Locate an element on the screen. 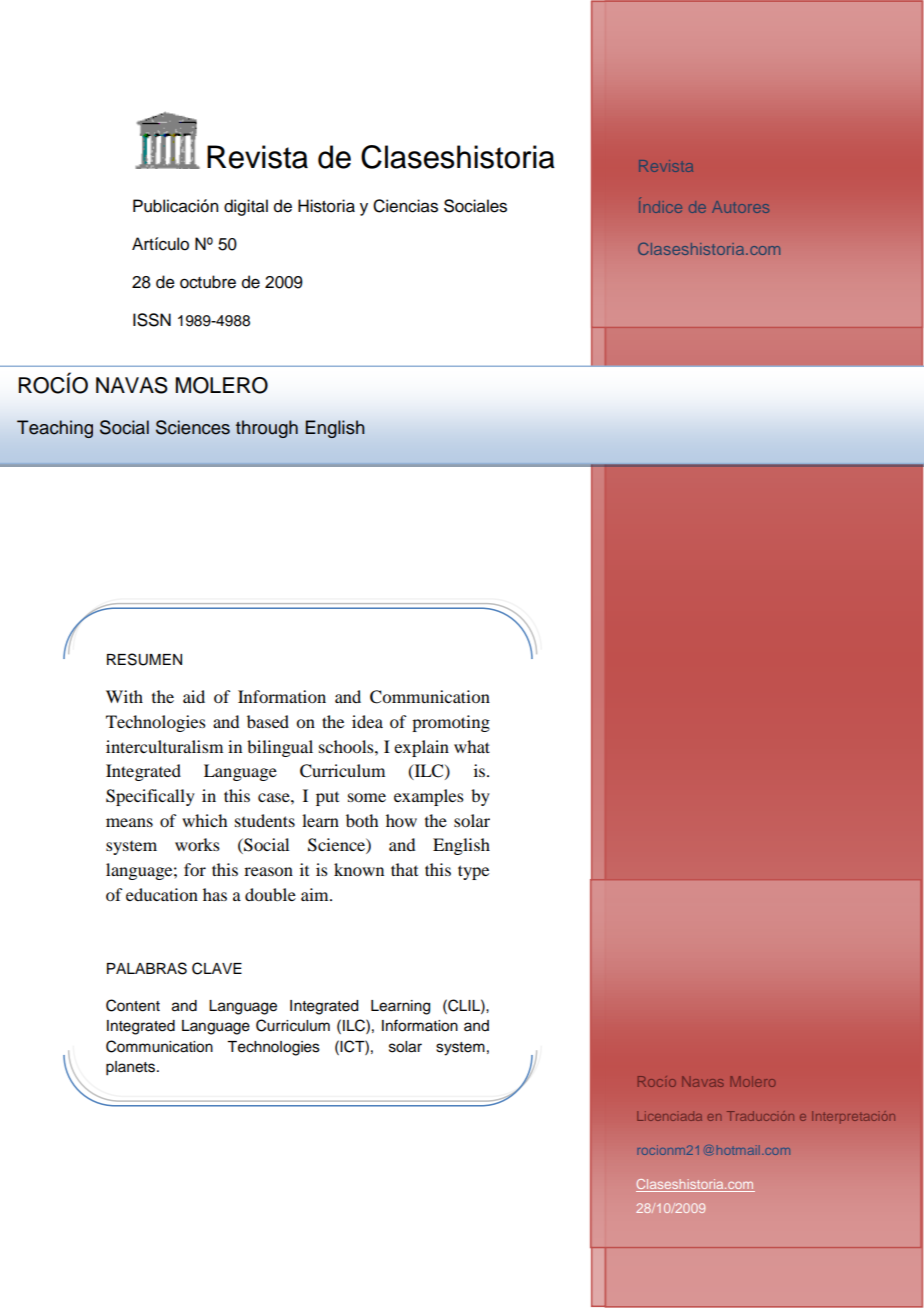 This screenshot has width=924, height=1308. RESUMEN is located at coordinates (144, 659).
